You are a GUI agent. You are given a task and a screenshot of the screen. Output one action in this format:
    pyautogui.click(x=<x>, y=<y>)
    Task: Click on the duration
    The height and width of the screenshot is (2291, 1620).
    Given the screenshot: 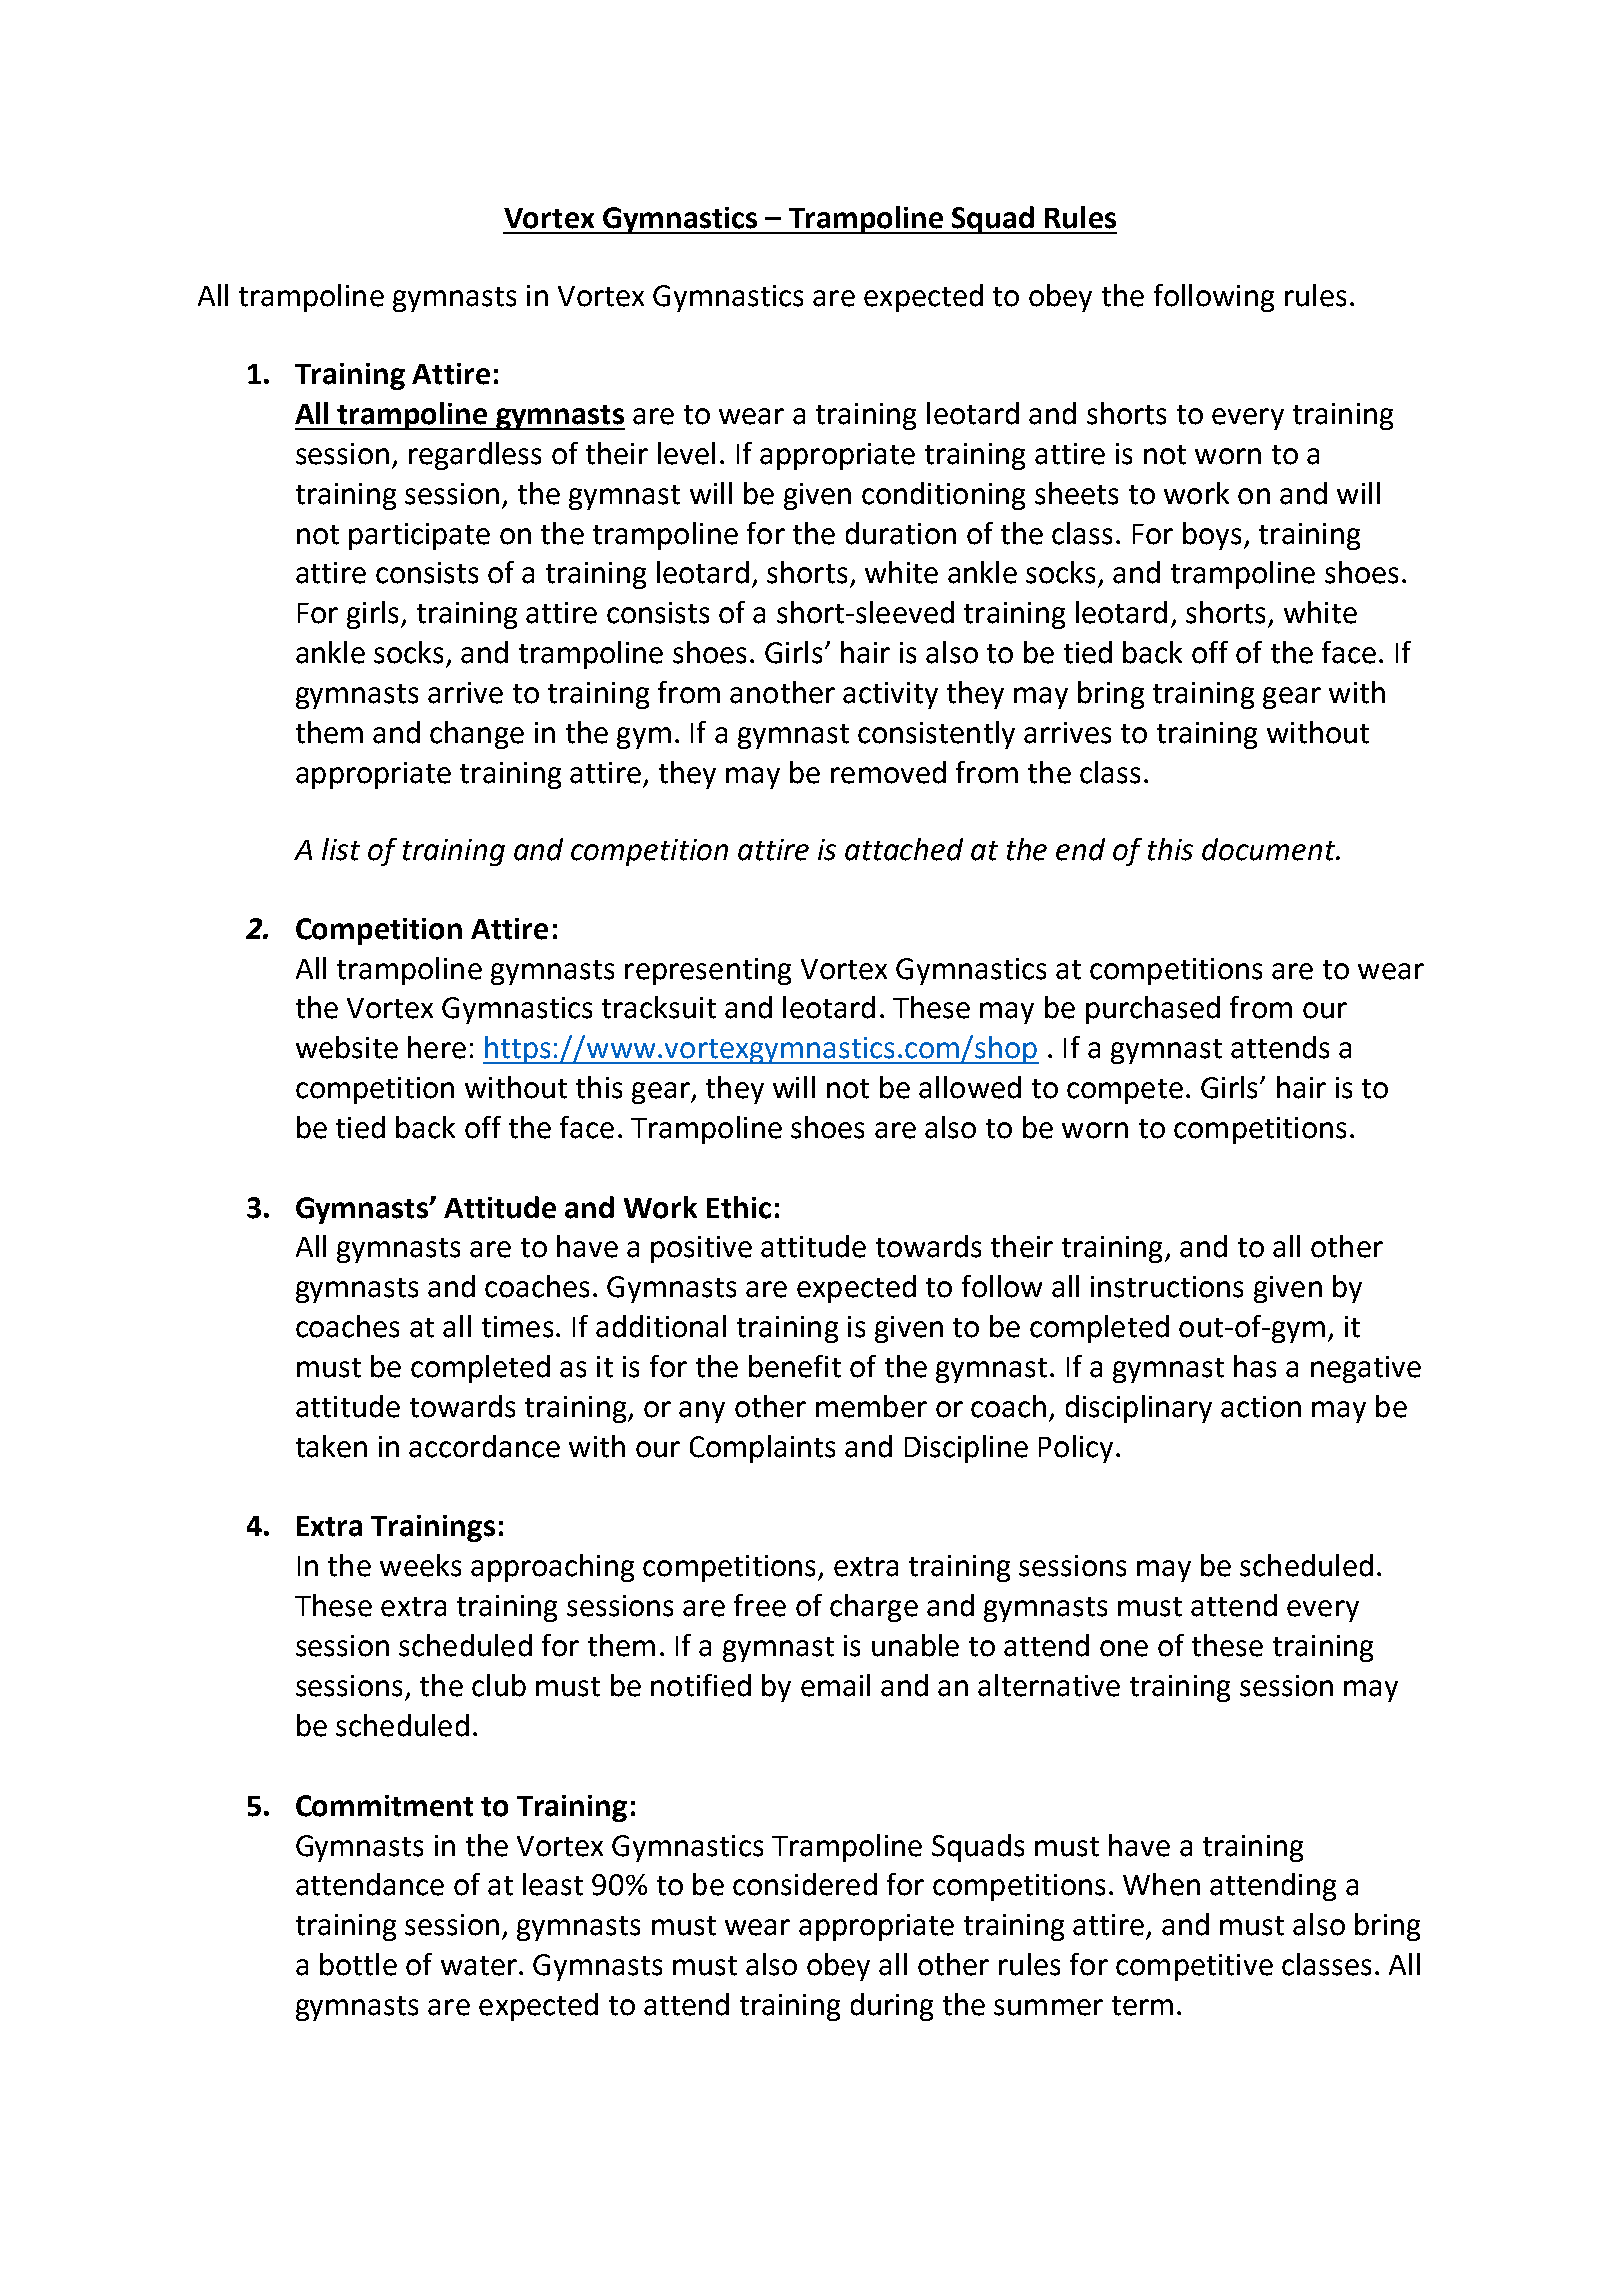 What is the action you would take?
    pyautogui.click(x=901, y=533)
